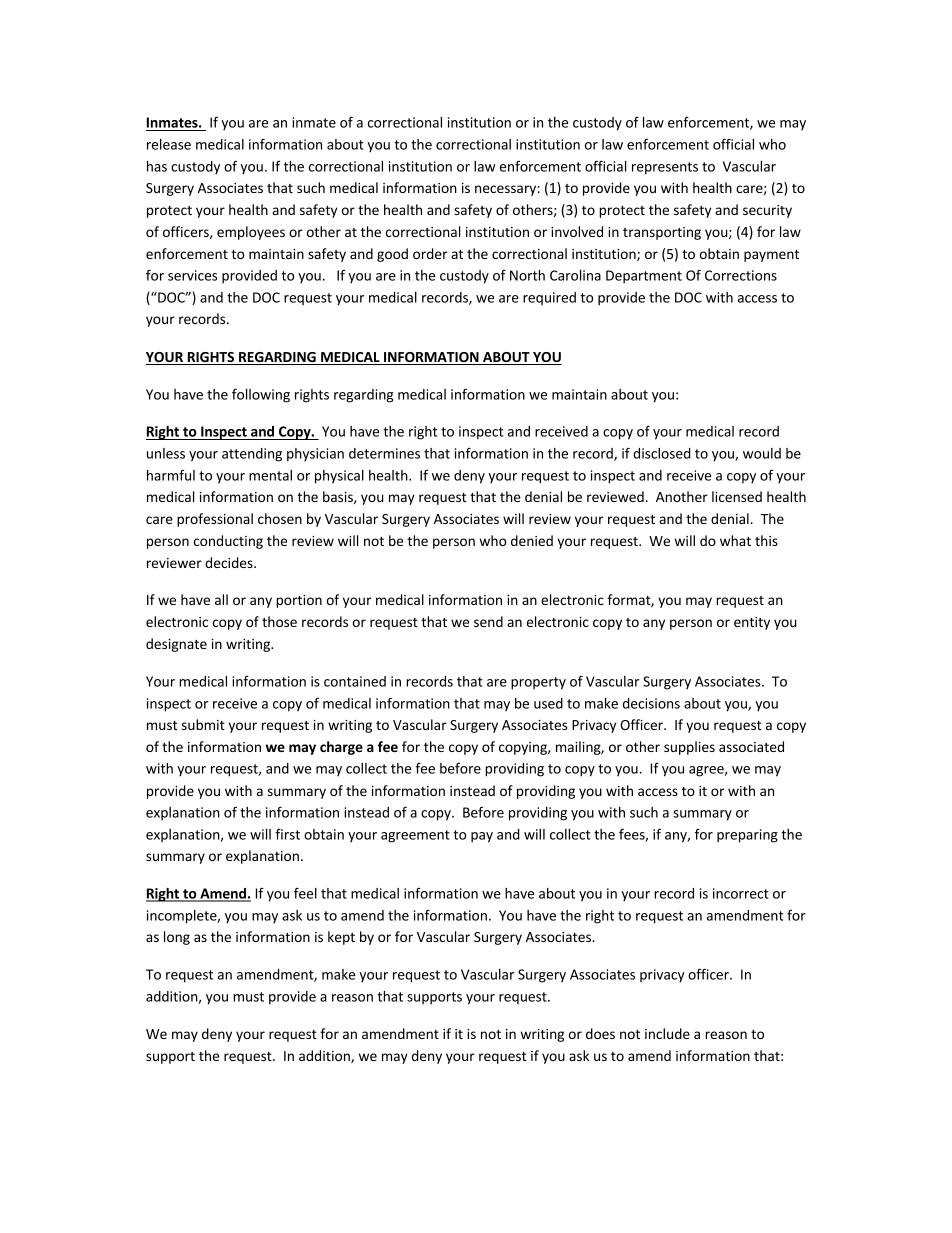 This screenshot has height=1233, width=952. Describe the element at coordinates (737, 496) in the screenshot. I see `licensed` at that location.
